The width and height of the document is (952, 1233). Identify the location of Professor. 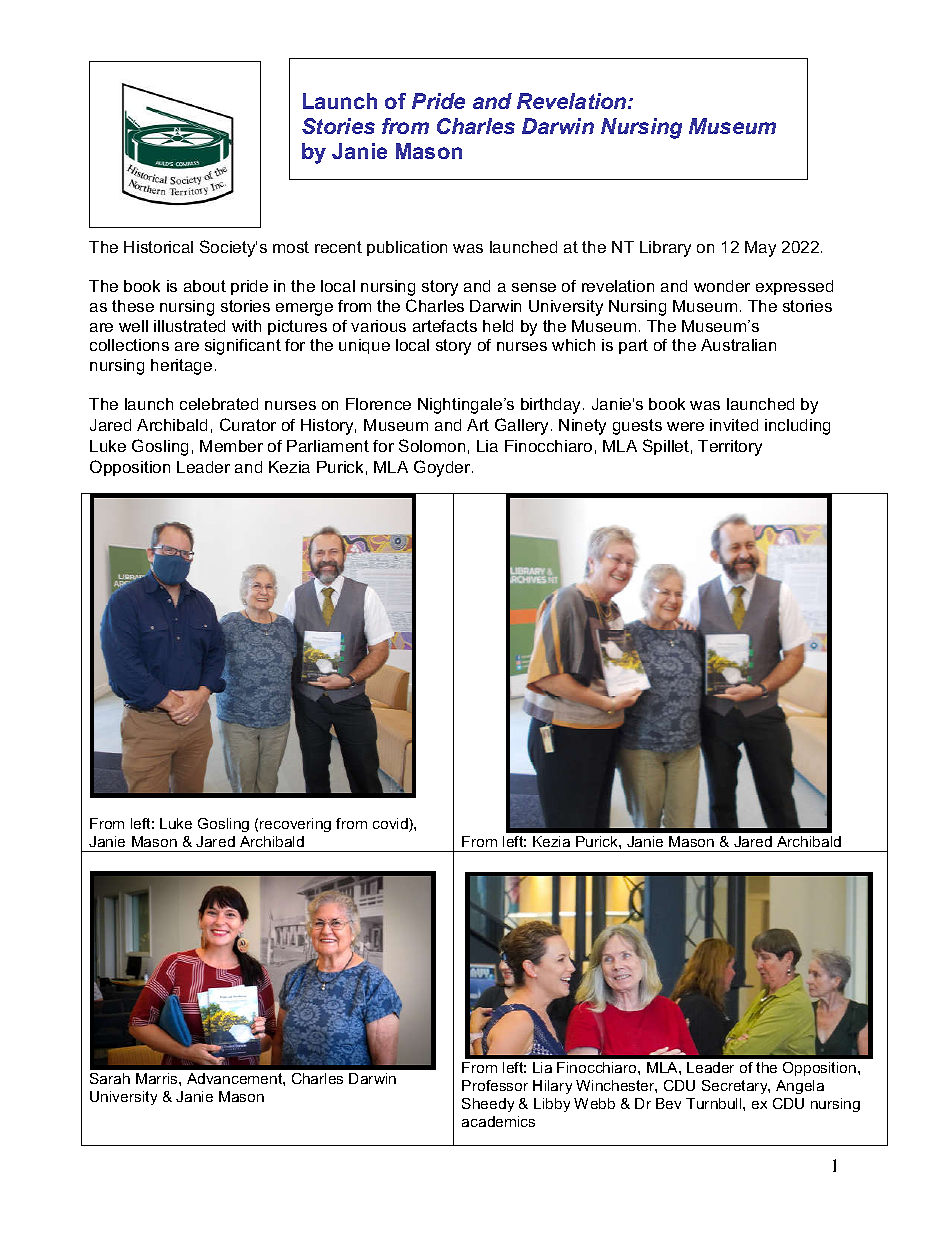
(495, 1085).
